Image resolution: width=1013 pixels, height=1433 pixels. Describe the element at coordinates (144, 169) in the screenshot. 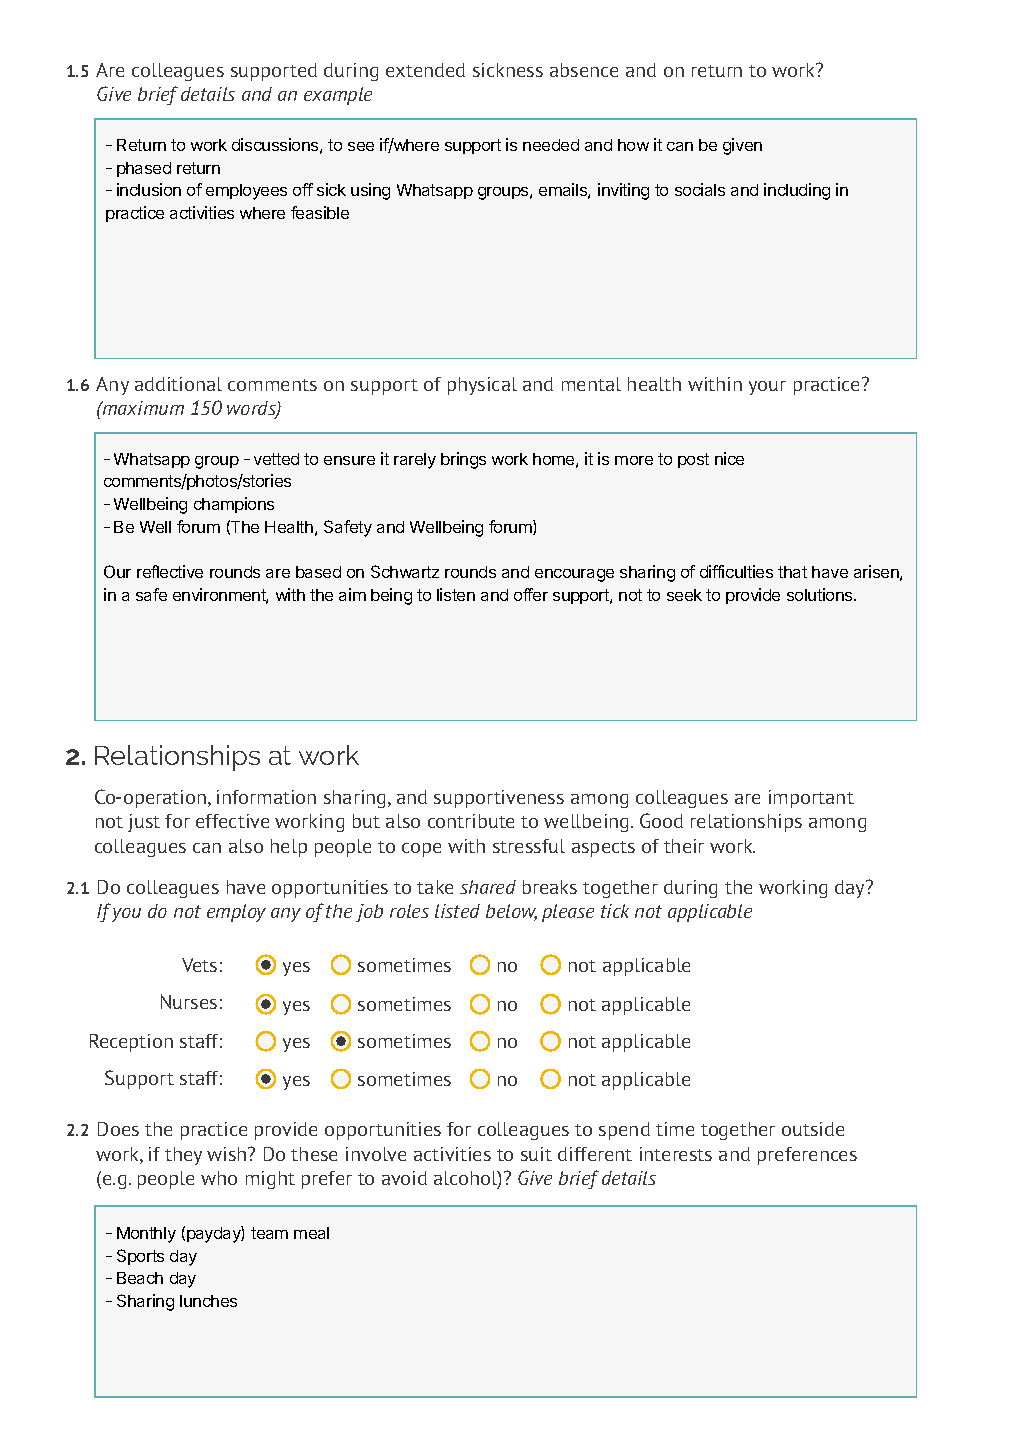

I see `phased` at that location.
